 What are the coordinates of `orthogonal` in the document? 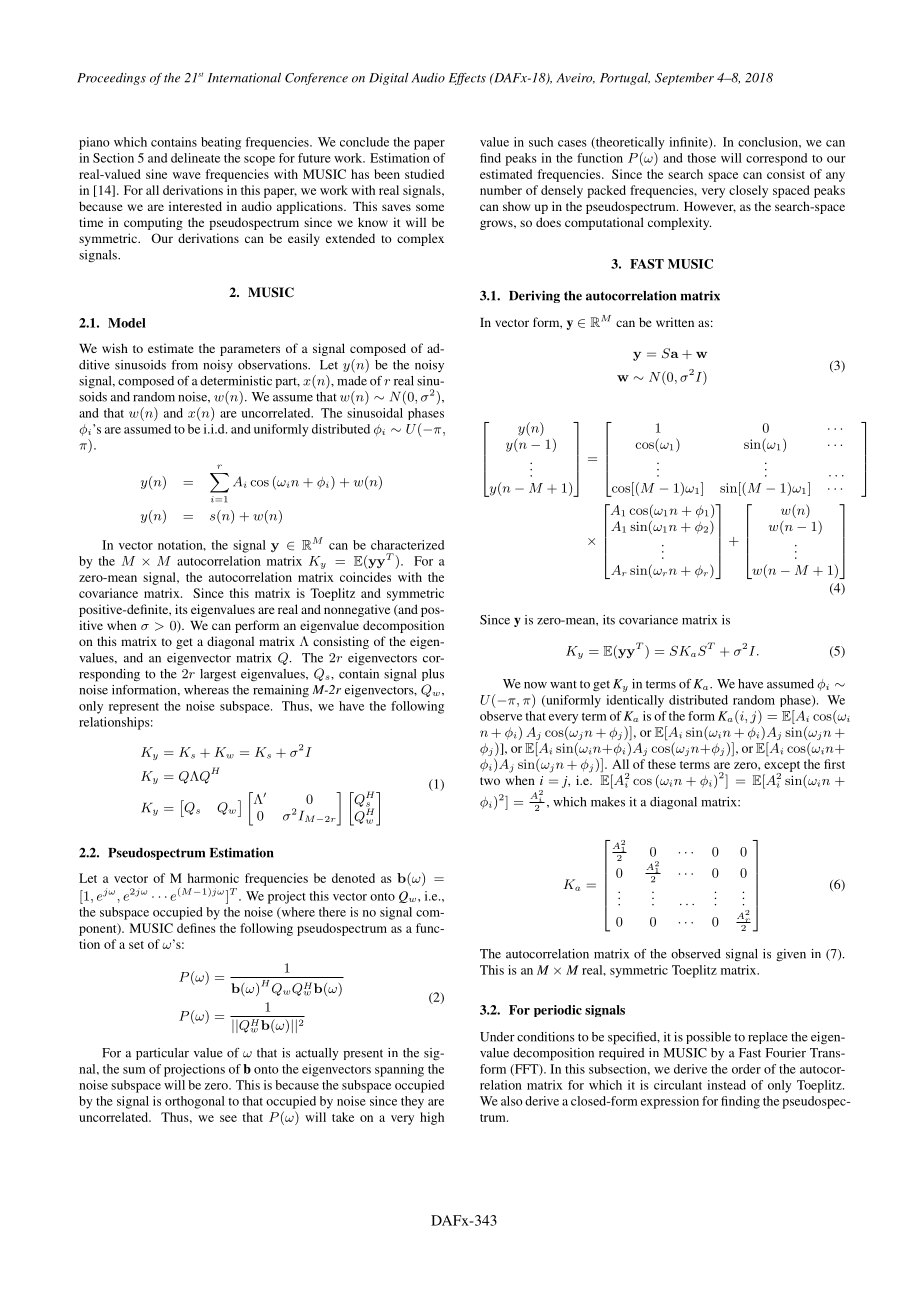 It's located at (195, 1102).
